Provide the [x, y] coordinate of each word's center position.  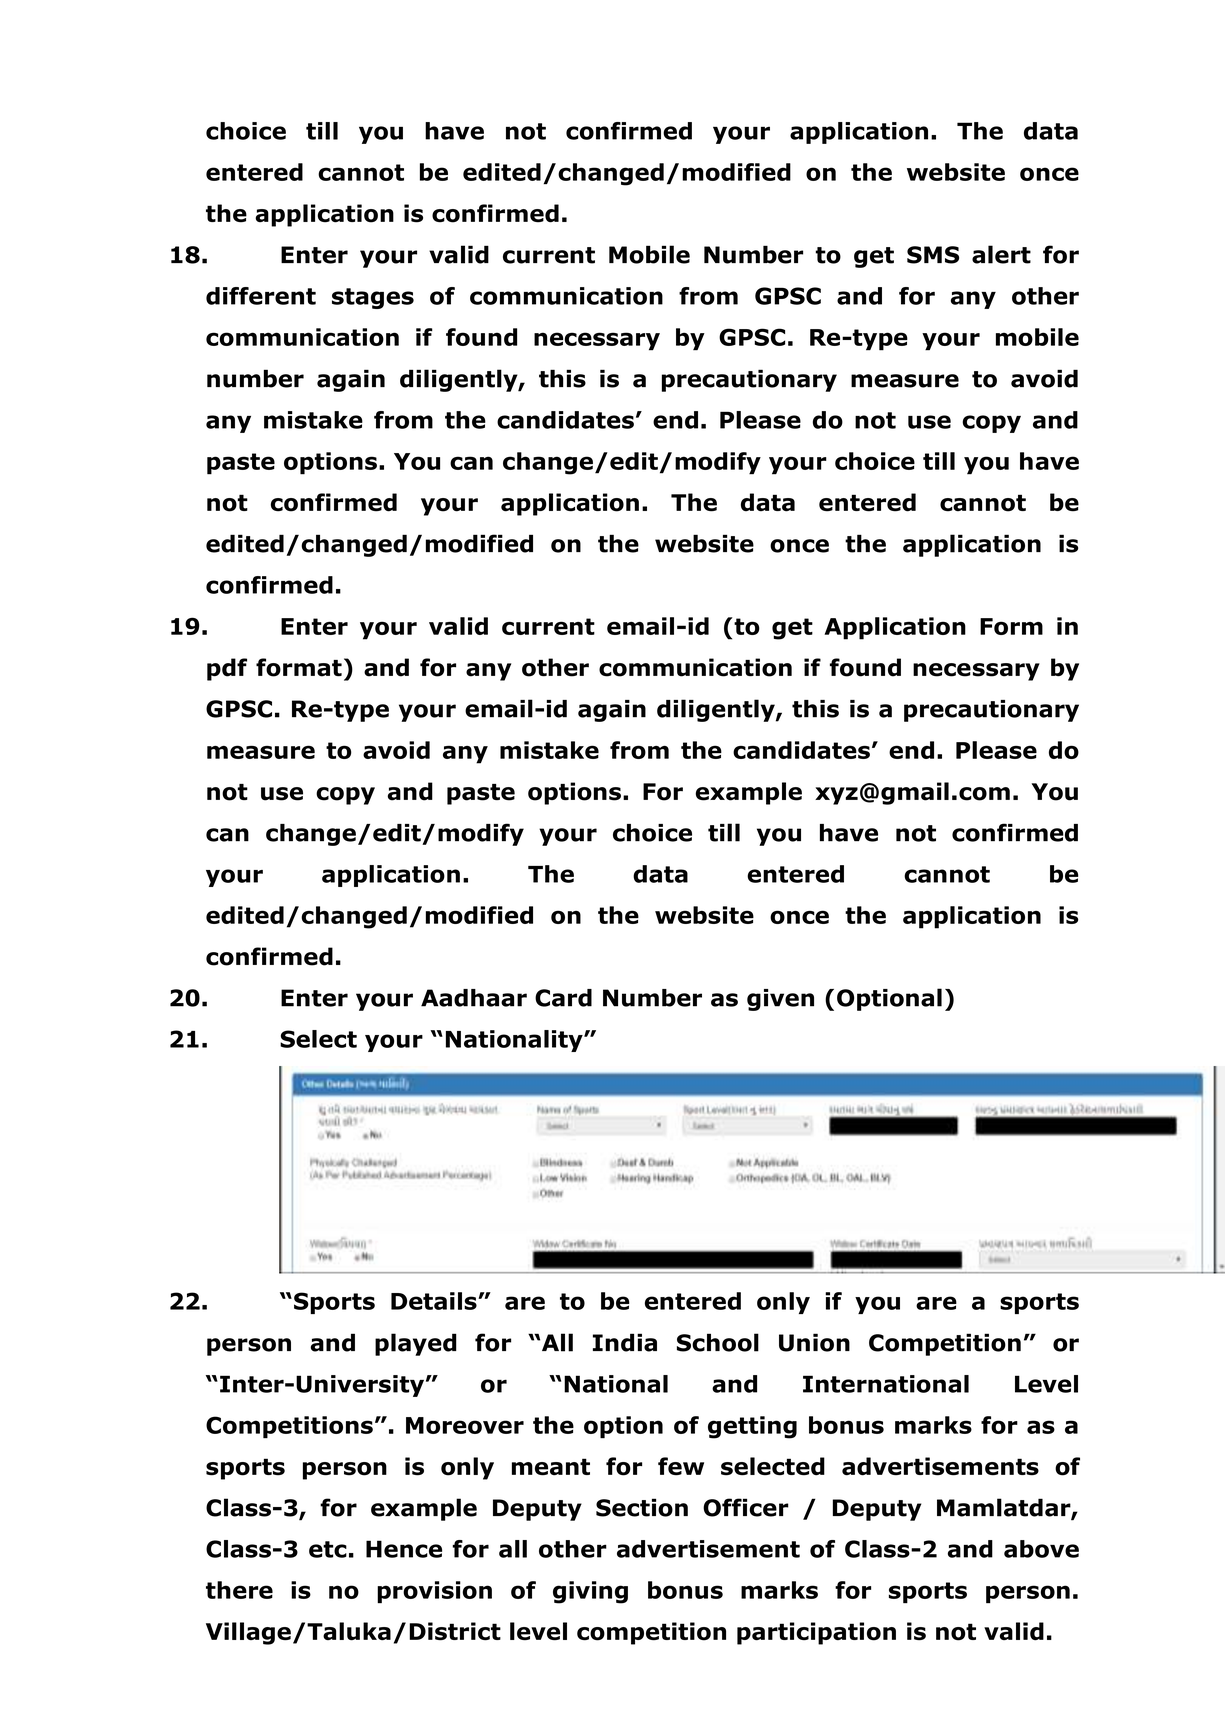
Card [563, 998]
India [625, 1342]
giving [590, 1592]
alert [1001, 254]
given [780, 1000]
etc [328, 1549]
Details [435, 1301]
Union [814, 1342]
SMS [933, 255]
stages [373, 298]
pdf [227, 669]
